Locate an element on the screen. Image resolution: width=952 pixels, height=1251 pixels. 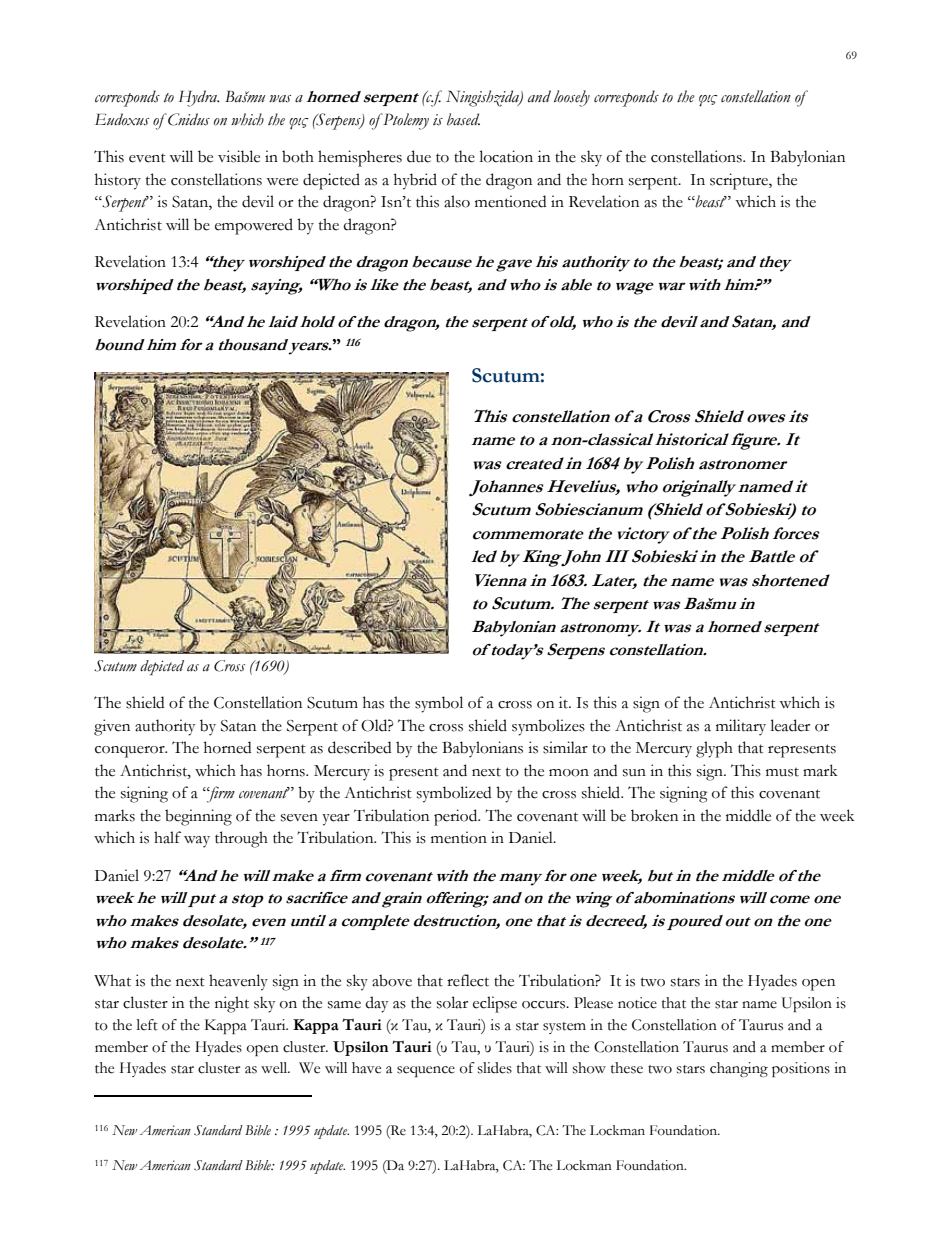
based is located at coordinates (463, 119).
